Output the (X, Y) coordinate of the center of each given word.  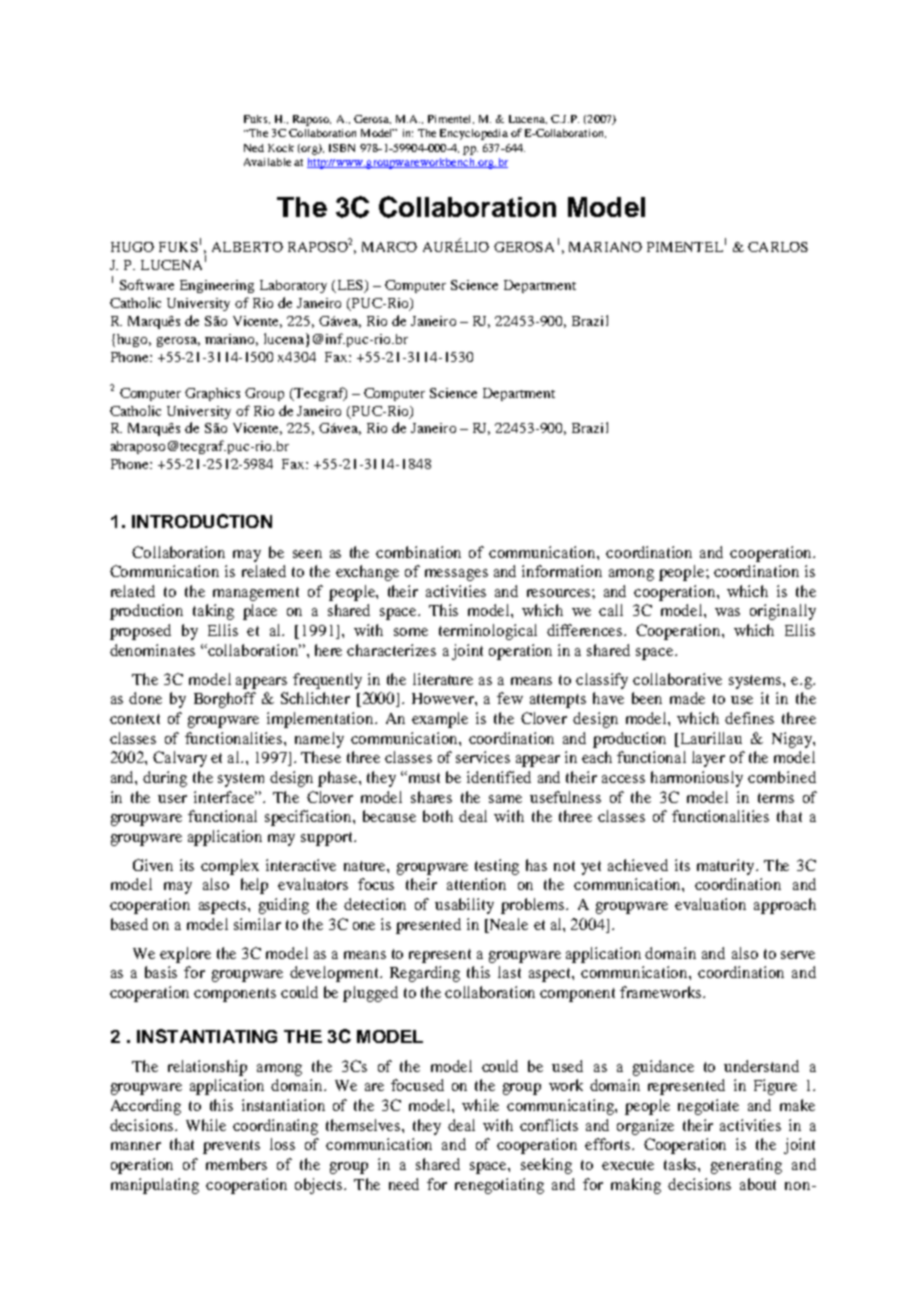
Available (267, 162)
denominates (152, 650)
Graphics (212, 394)
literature (443, 679)
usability (464, 906)
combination (418, 552)
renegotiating (499, 1186)
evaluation (710, 904)
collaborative (677, 679)
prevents (231, 1147)
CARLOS (778, 247)
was (727, 612)
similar (257, 924)
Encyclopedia (474, 134)
